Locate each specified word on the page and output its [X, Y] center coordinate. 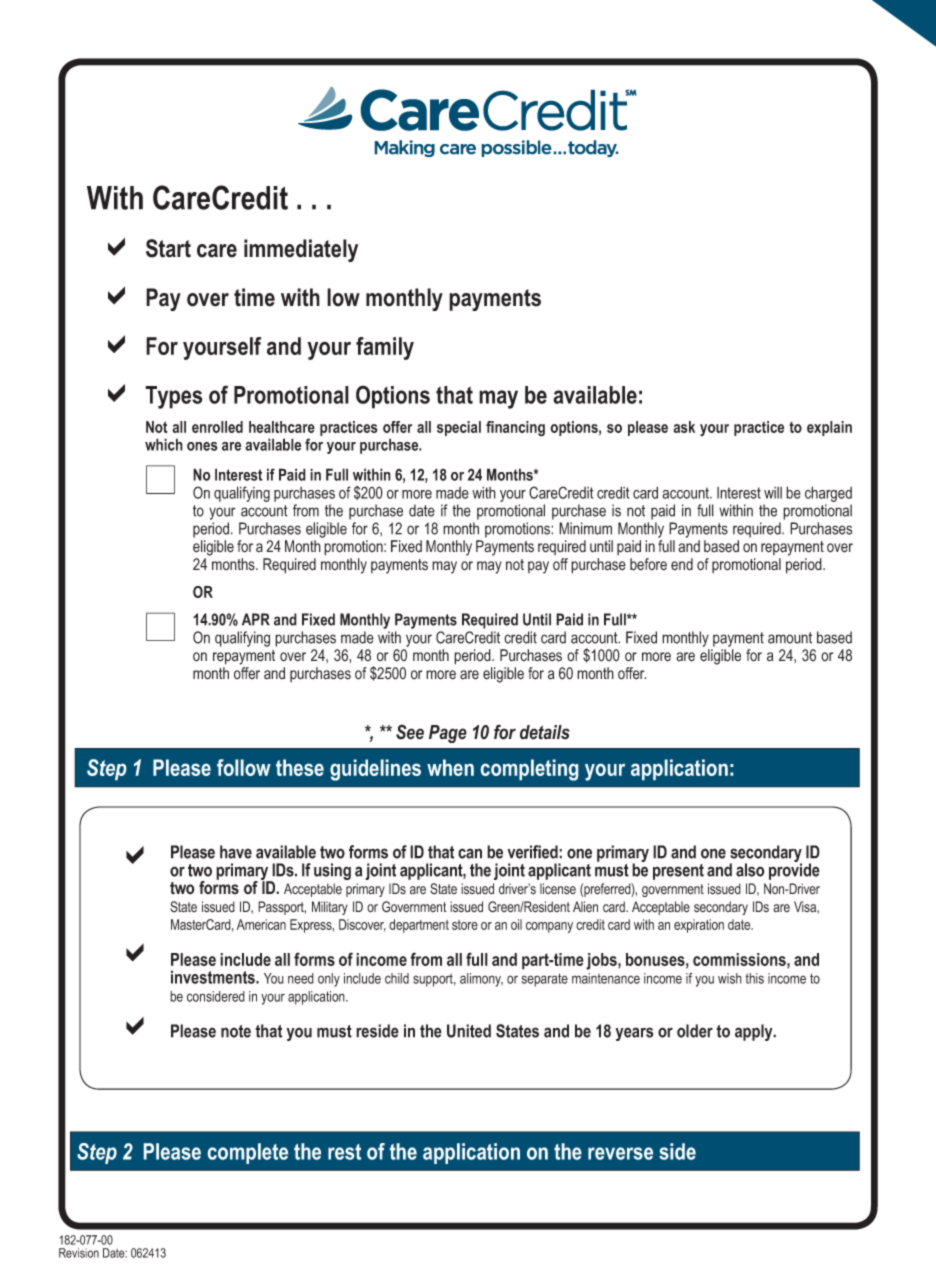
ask [684, 427]
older [695, 1031]
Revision [79, 1253]
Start [168, 248]
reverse [620, 1153]
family [385, 348]
